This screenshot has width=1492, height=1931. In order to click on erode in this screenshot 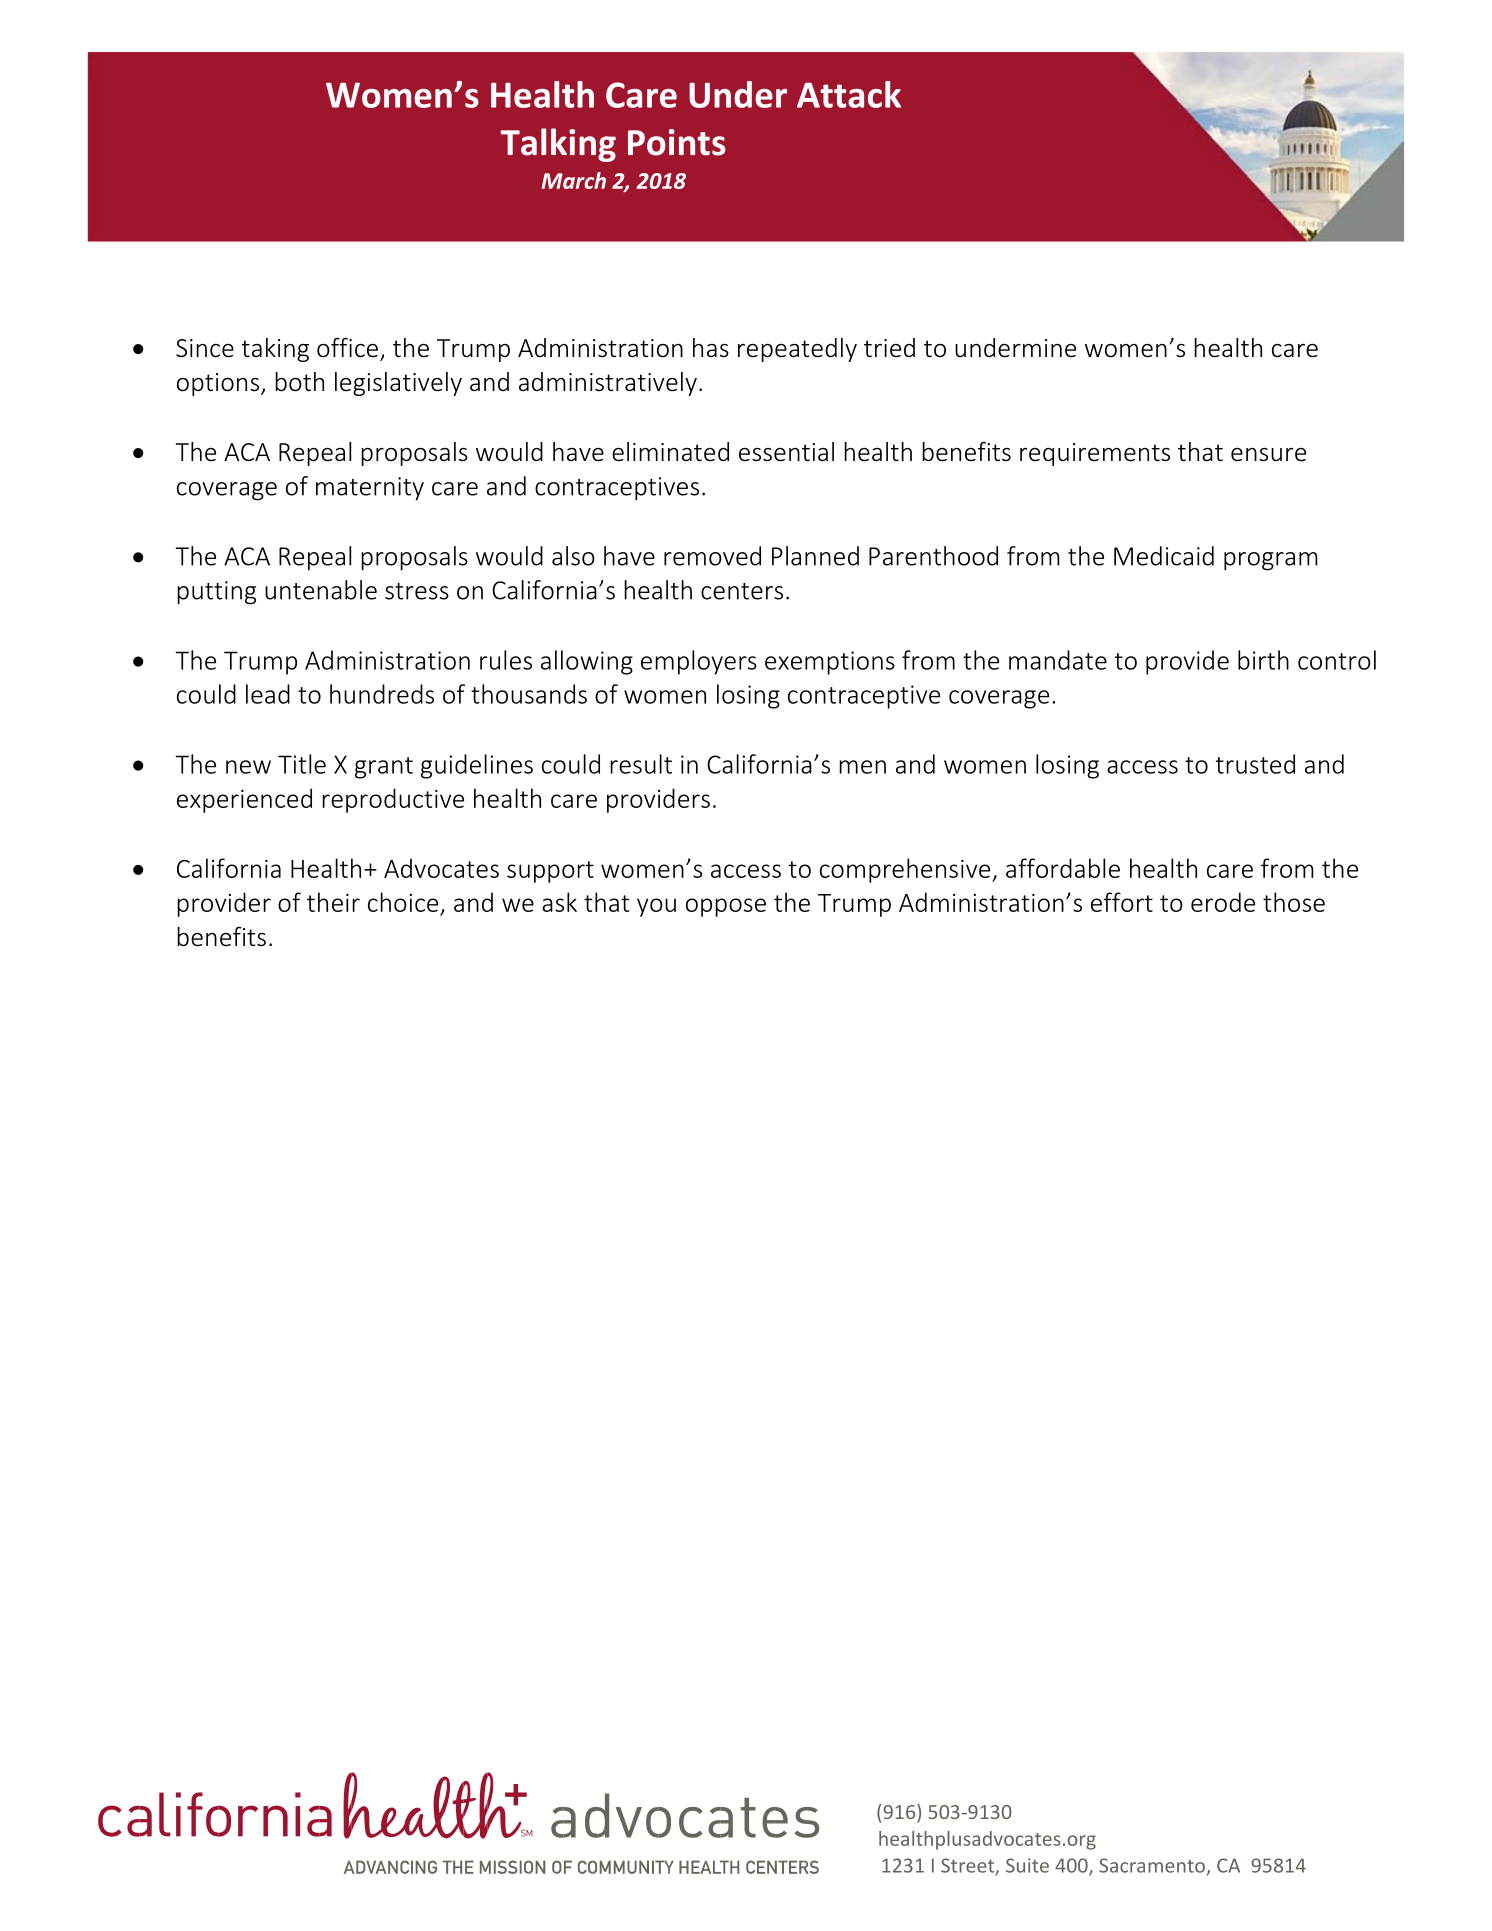, I will do `click(1223, 902)`.
